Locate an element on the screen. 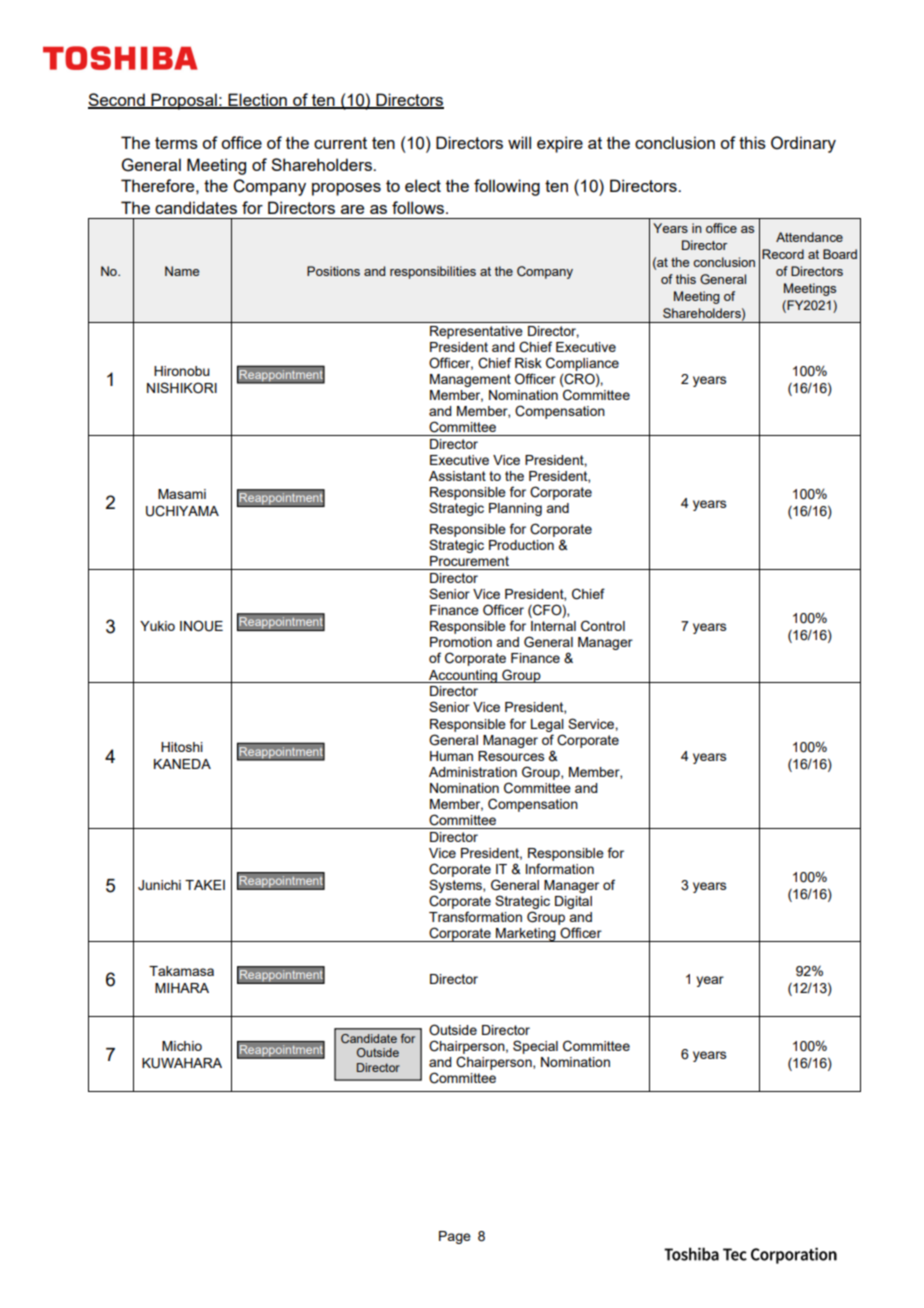  INOUE is located at coordinates (201, 626).
